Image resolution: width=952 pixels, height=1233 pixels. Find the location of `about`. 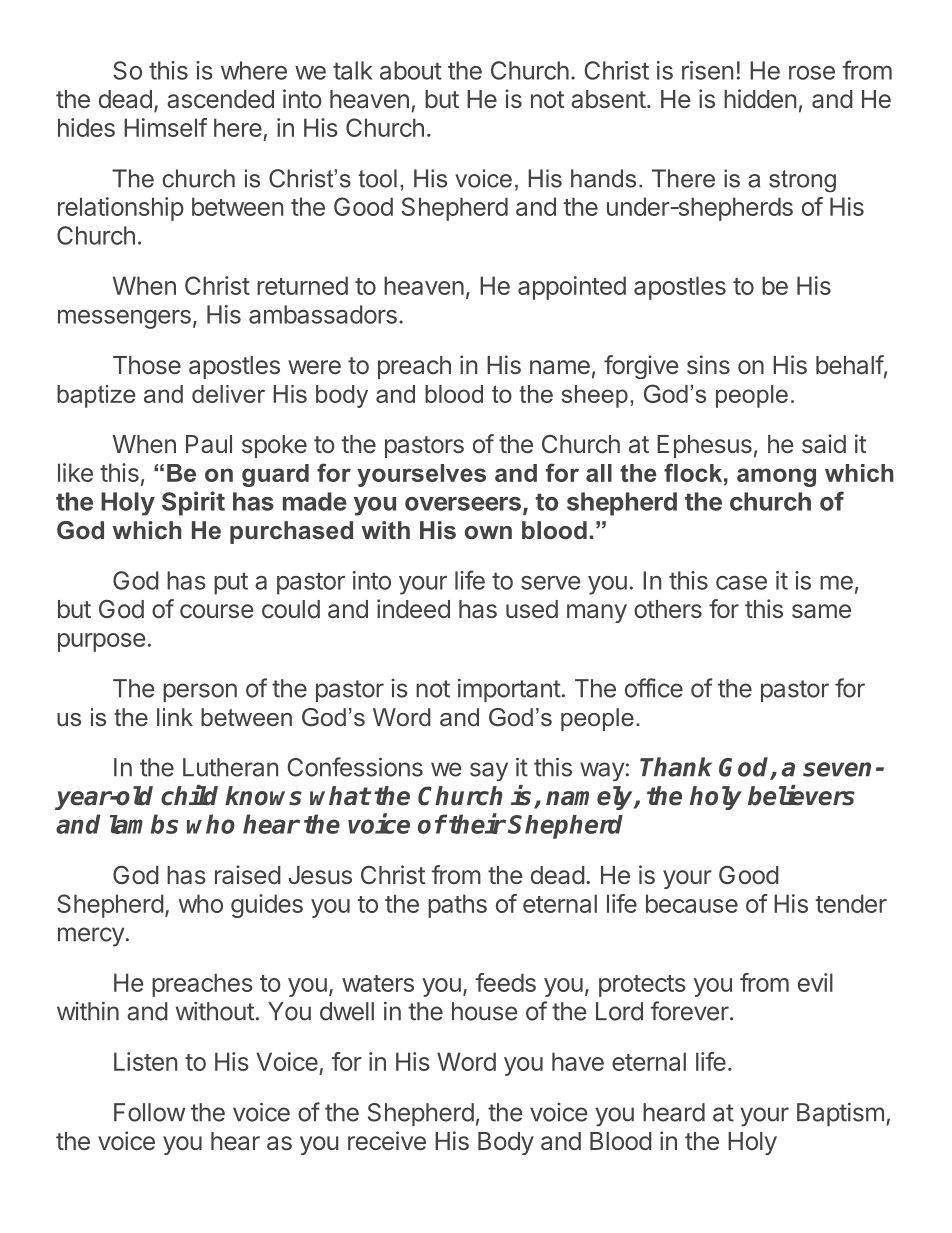

about is located at coordinates (411, 70).
